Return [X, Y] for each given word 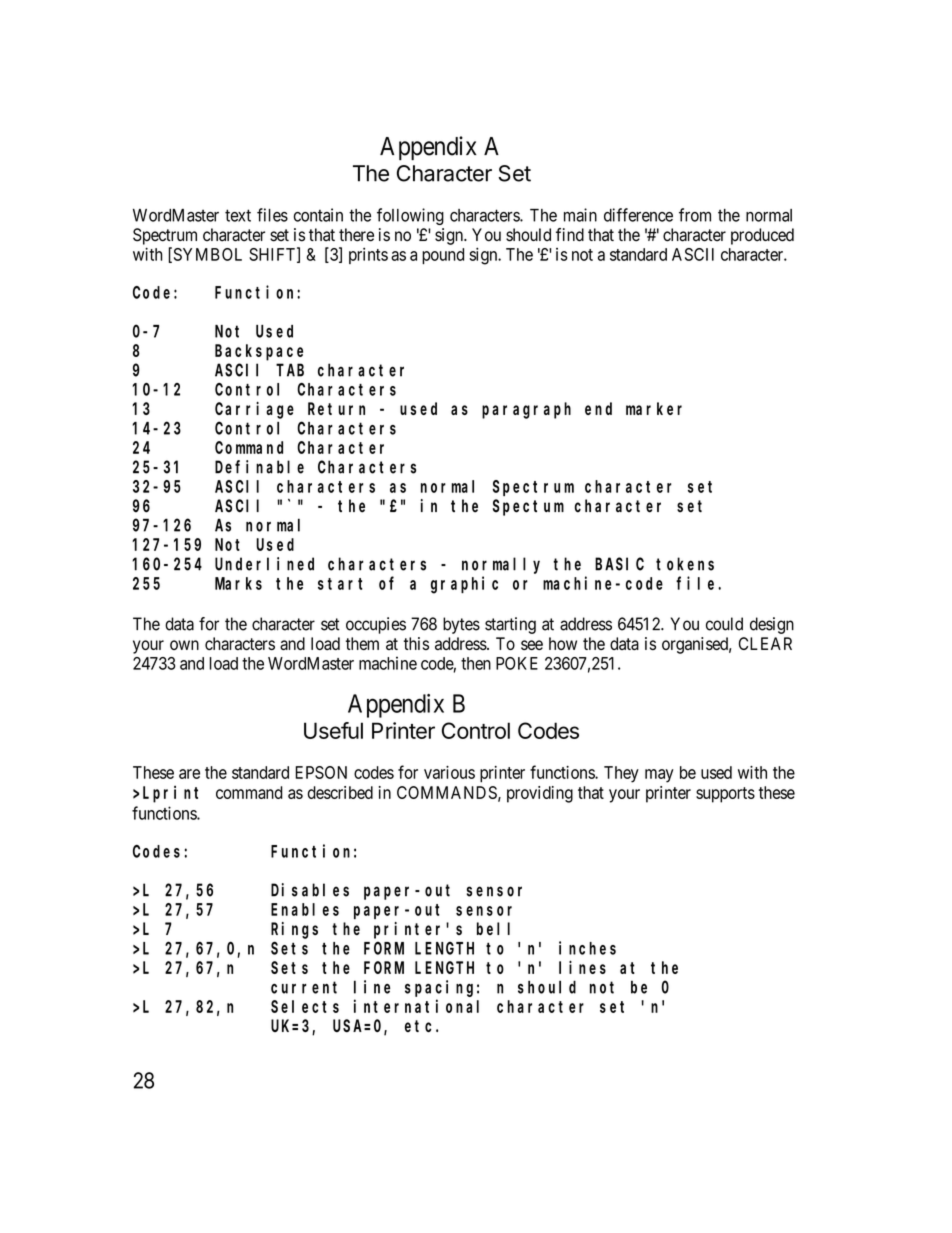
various [449, 772]
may [659, 776]
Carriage [254, 410]
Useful [333, 730]
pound [443, 256]
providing [540, 794]
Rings [294, 930]
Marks [238, 583]
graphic [464, 585]
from [695, 215]
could [724, 624]
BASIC [619, 564]
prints [368, 255]
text [238, 215]
